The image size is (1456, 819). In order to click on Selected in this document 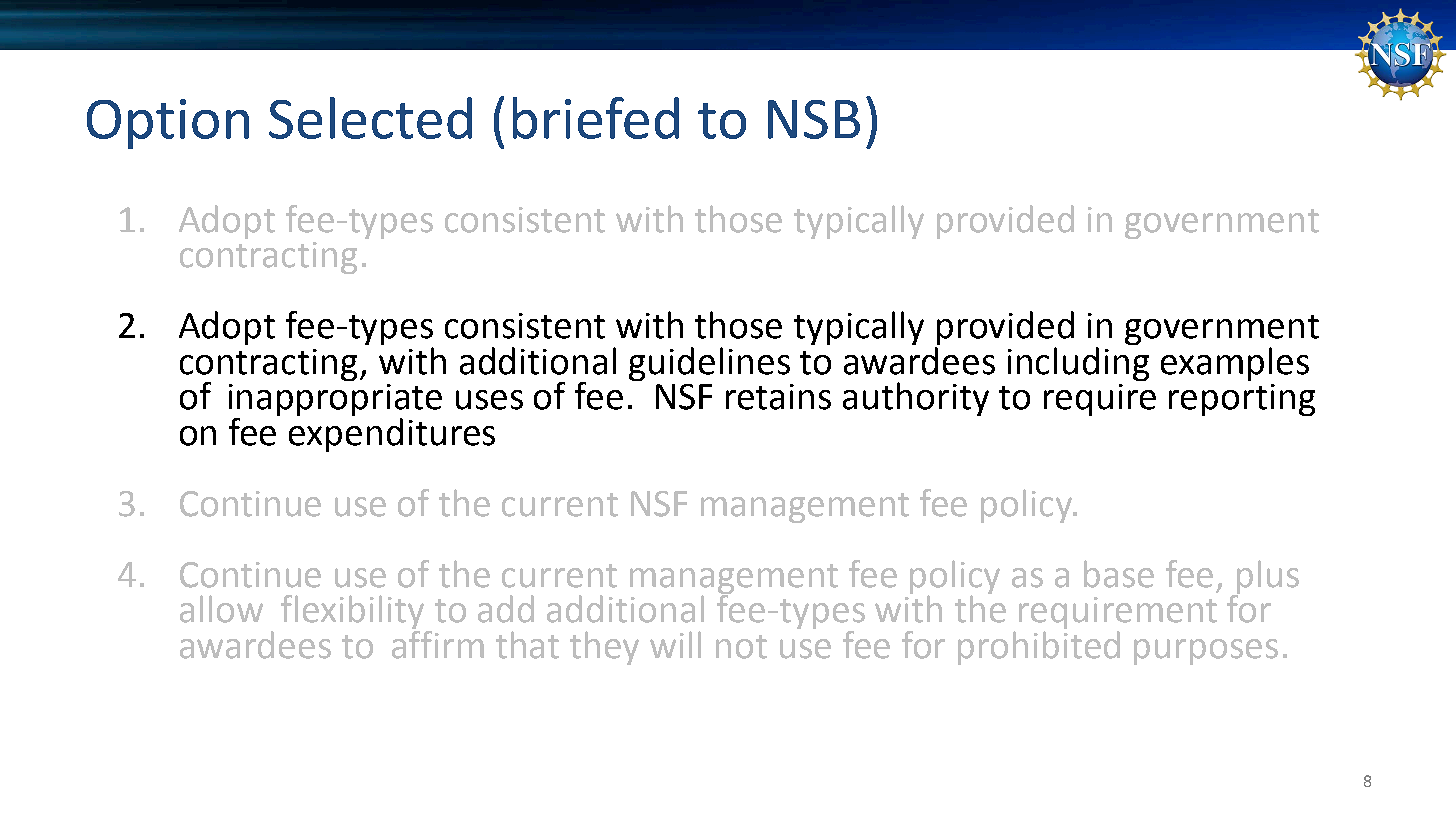, I will do `click(370, 118)`.
